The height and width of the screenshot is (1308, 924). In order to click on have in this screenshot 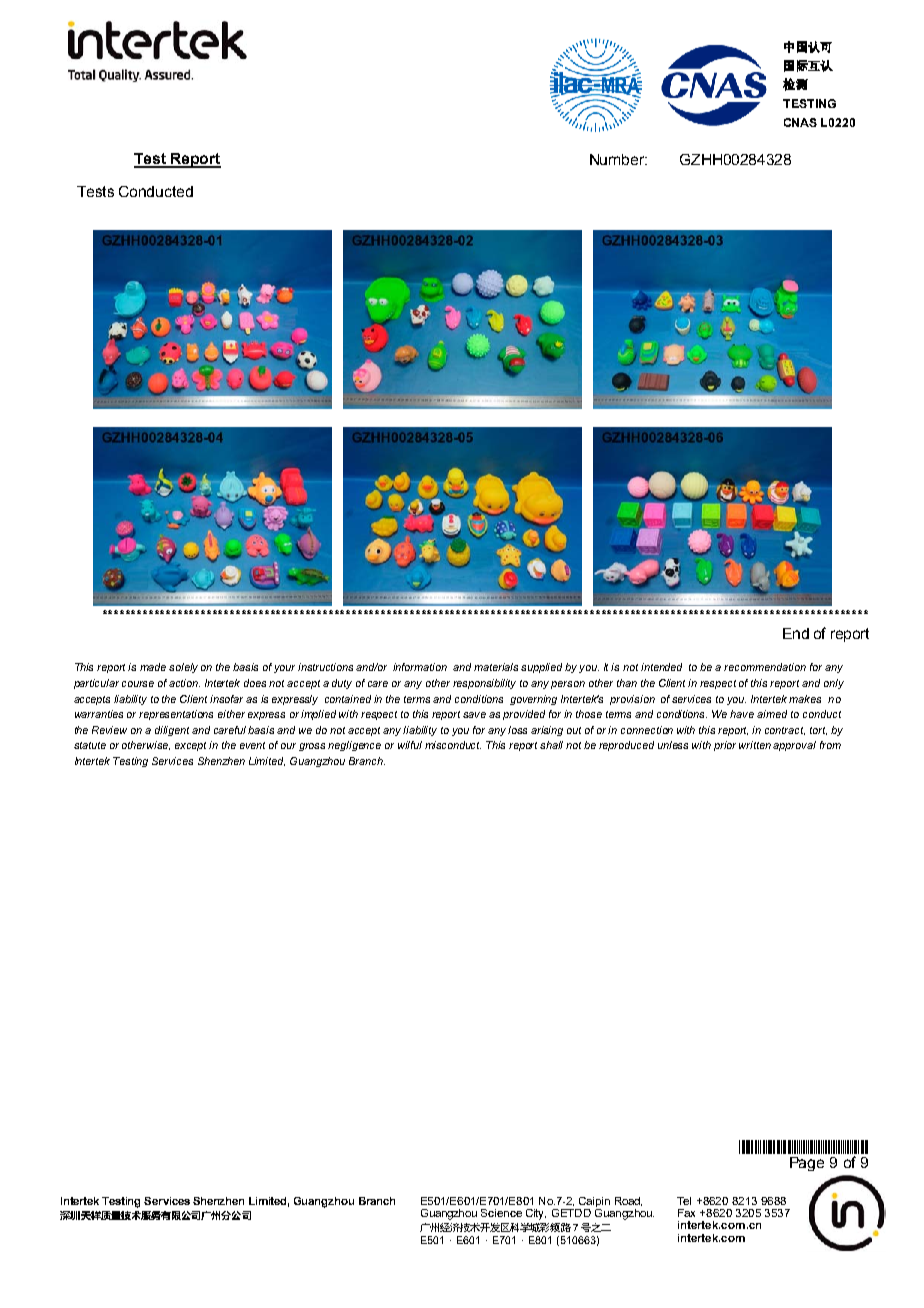, I will do `click(742, 714)`.
